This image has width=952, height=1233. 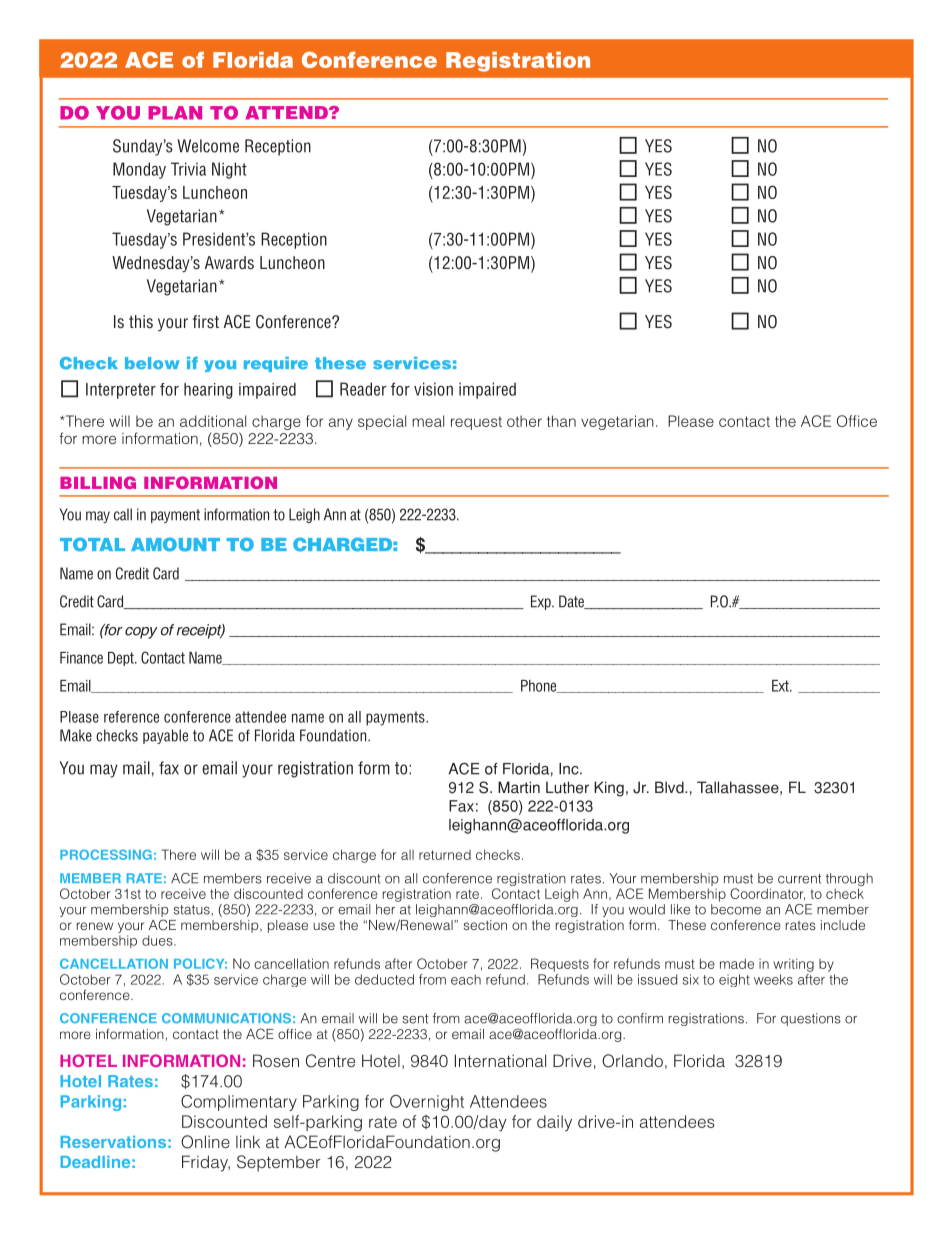 I want to click on Welcome, so click(x=208, y=146).
